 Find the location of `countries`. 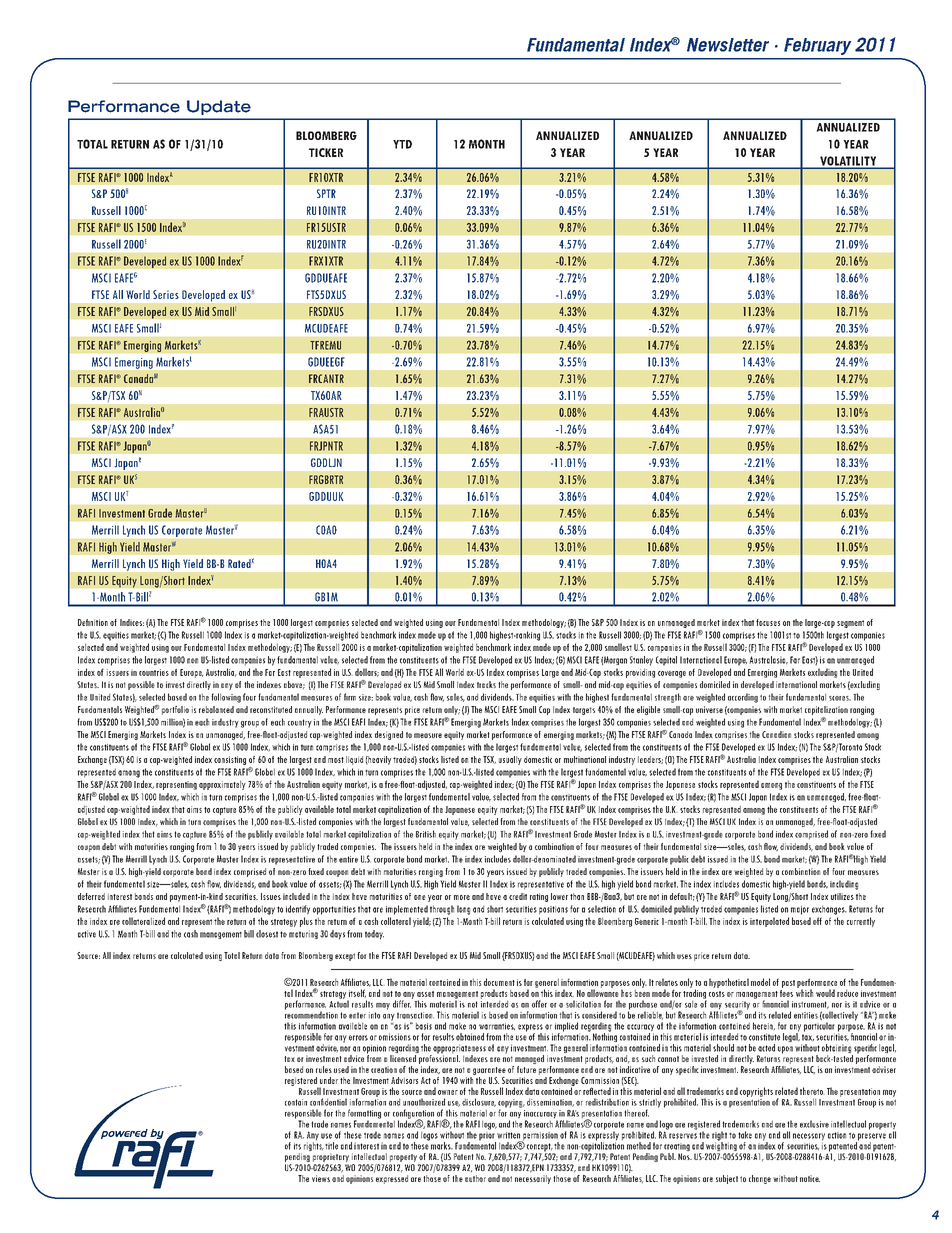

countries is located at coordinates (154, 672).
